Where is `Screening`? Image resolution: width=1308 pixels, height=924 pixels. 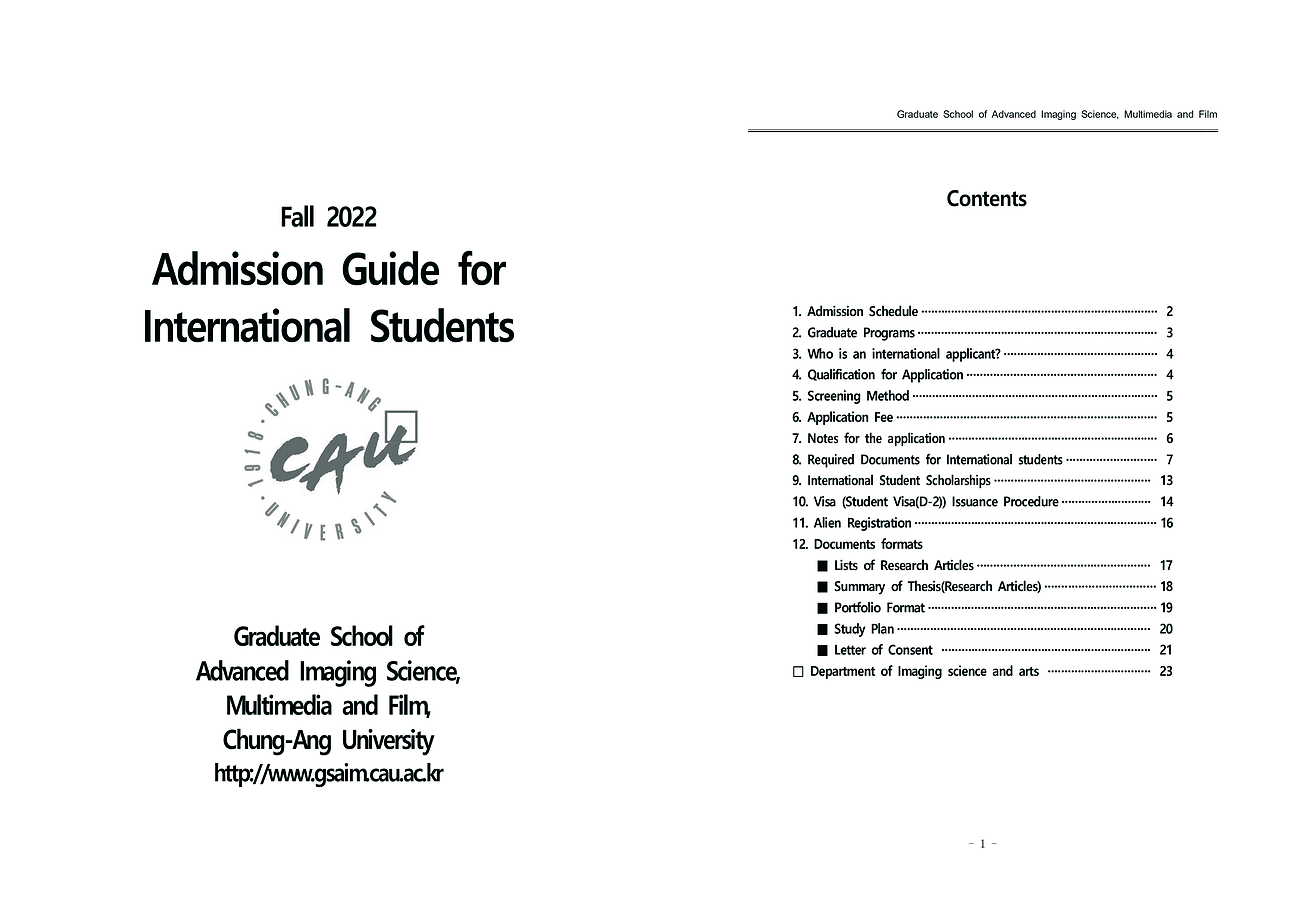
Screening is located at coordinates (834, 397).
